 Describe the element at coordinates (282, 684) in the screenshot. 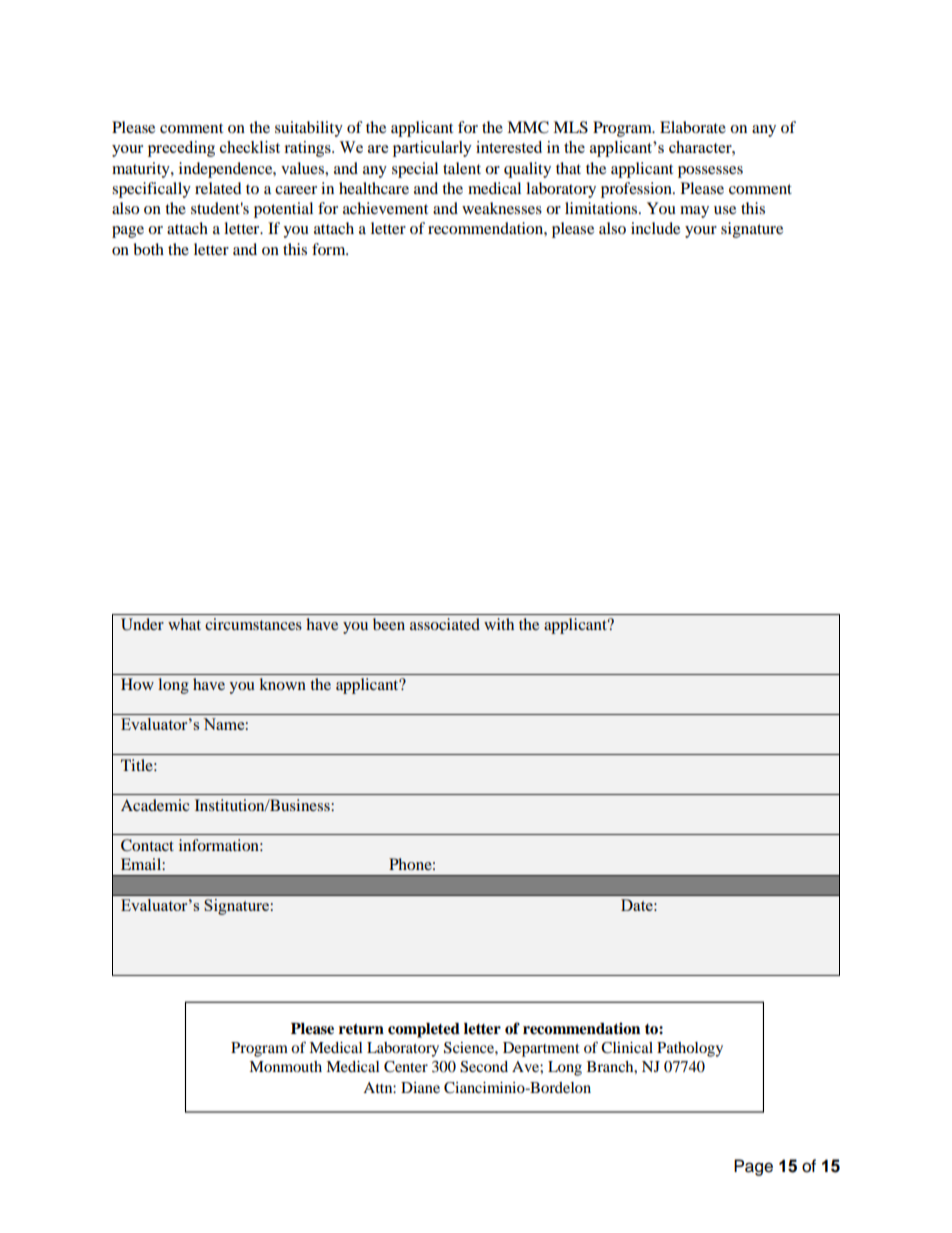

I see `known` at that location.
